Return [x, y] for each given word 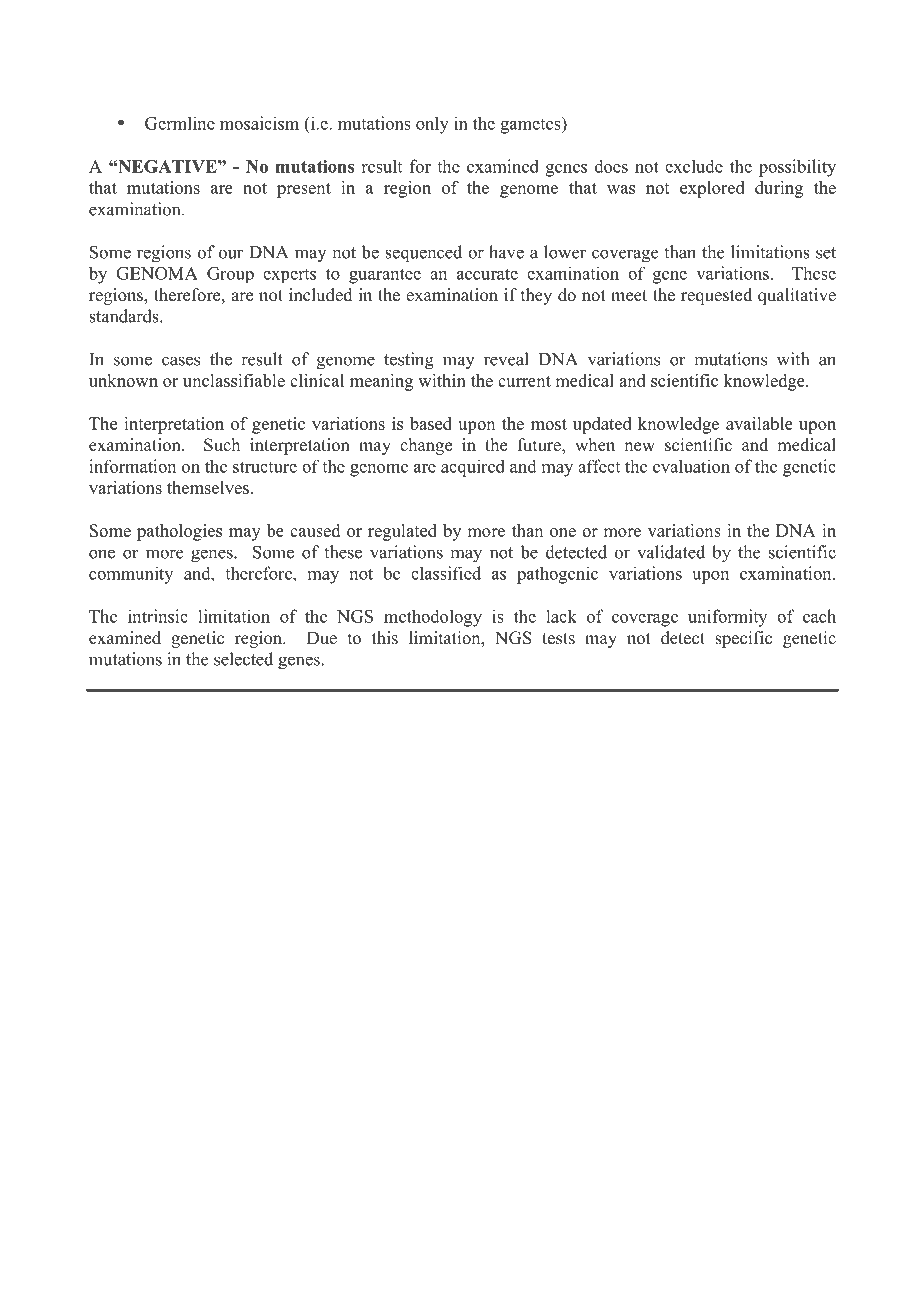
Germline [180, 123]
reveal [506, 359]
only [432, 125]
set [826, 253]
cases [181, 361]
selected [243, 659]
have [506, 252]
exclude [694, 166]
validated [671, 552]
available [759, 423]
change [426, 446]
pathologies [179, 532]
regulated [402, 532]
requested [716, 296]
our [231, 254]
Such [222, 445]
